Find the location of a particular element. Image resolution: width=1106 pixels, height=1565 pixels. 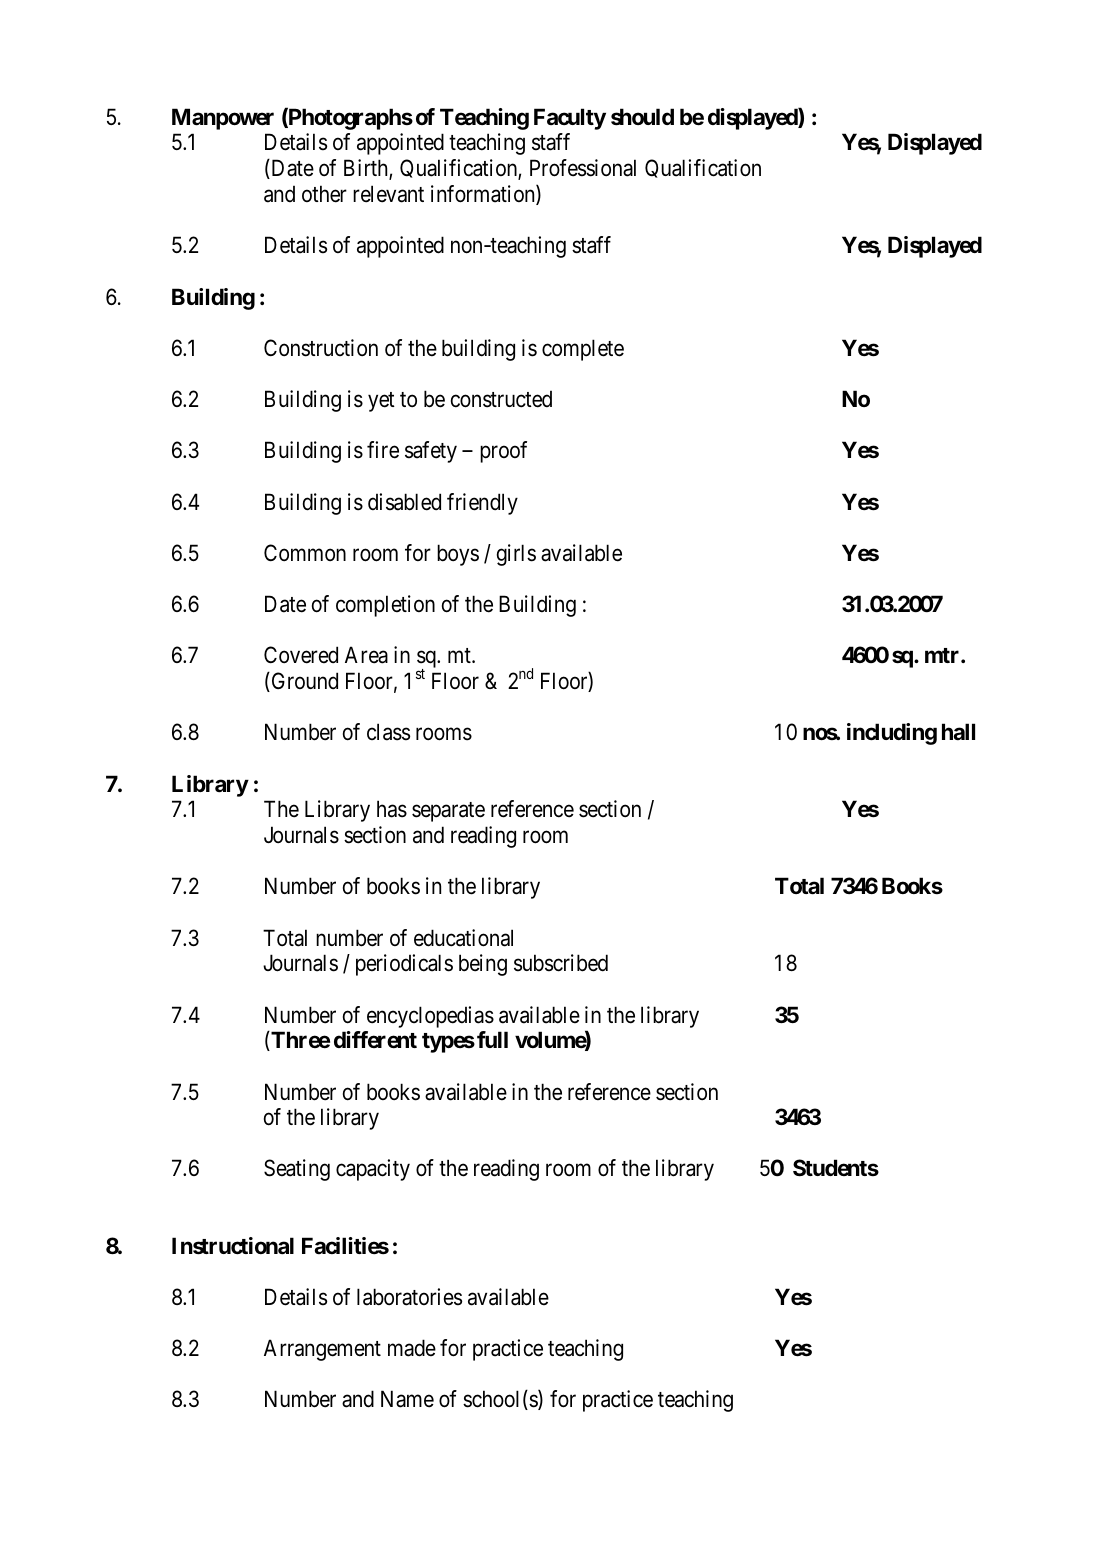

hall is located at coordinates (958, 731).
